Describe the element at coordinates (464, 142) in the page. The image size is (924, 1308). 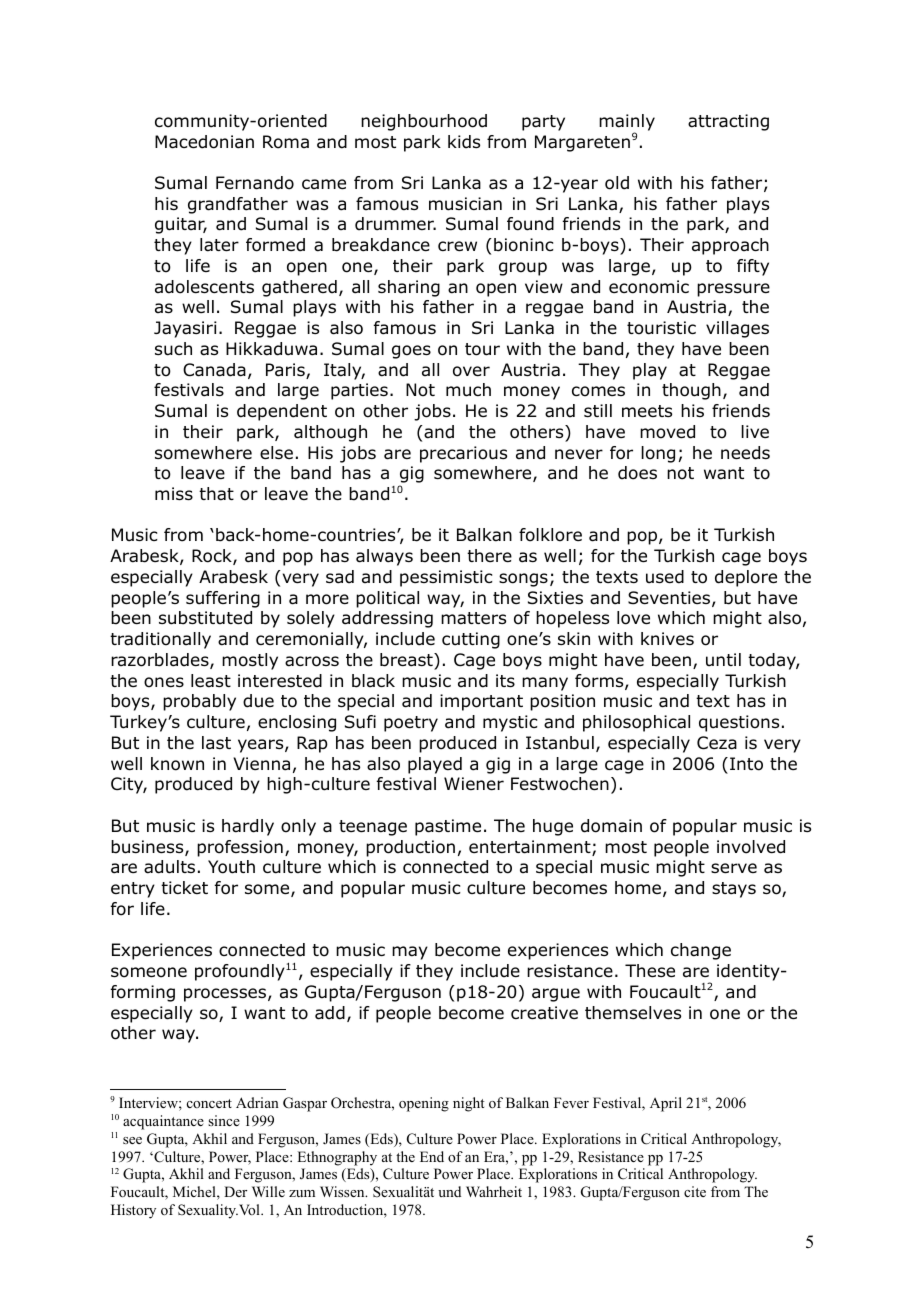
I see `kids` at that location.
